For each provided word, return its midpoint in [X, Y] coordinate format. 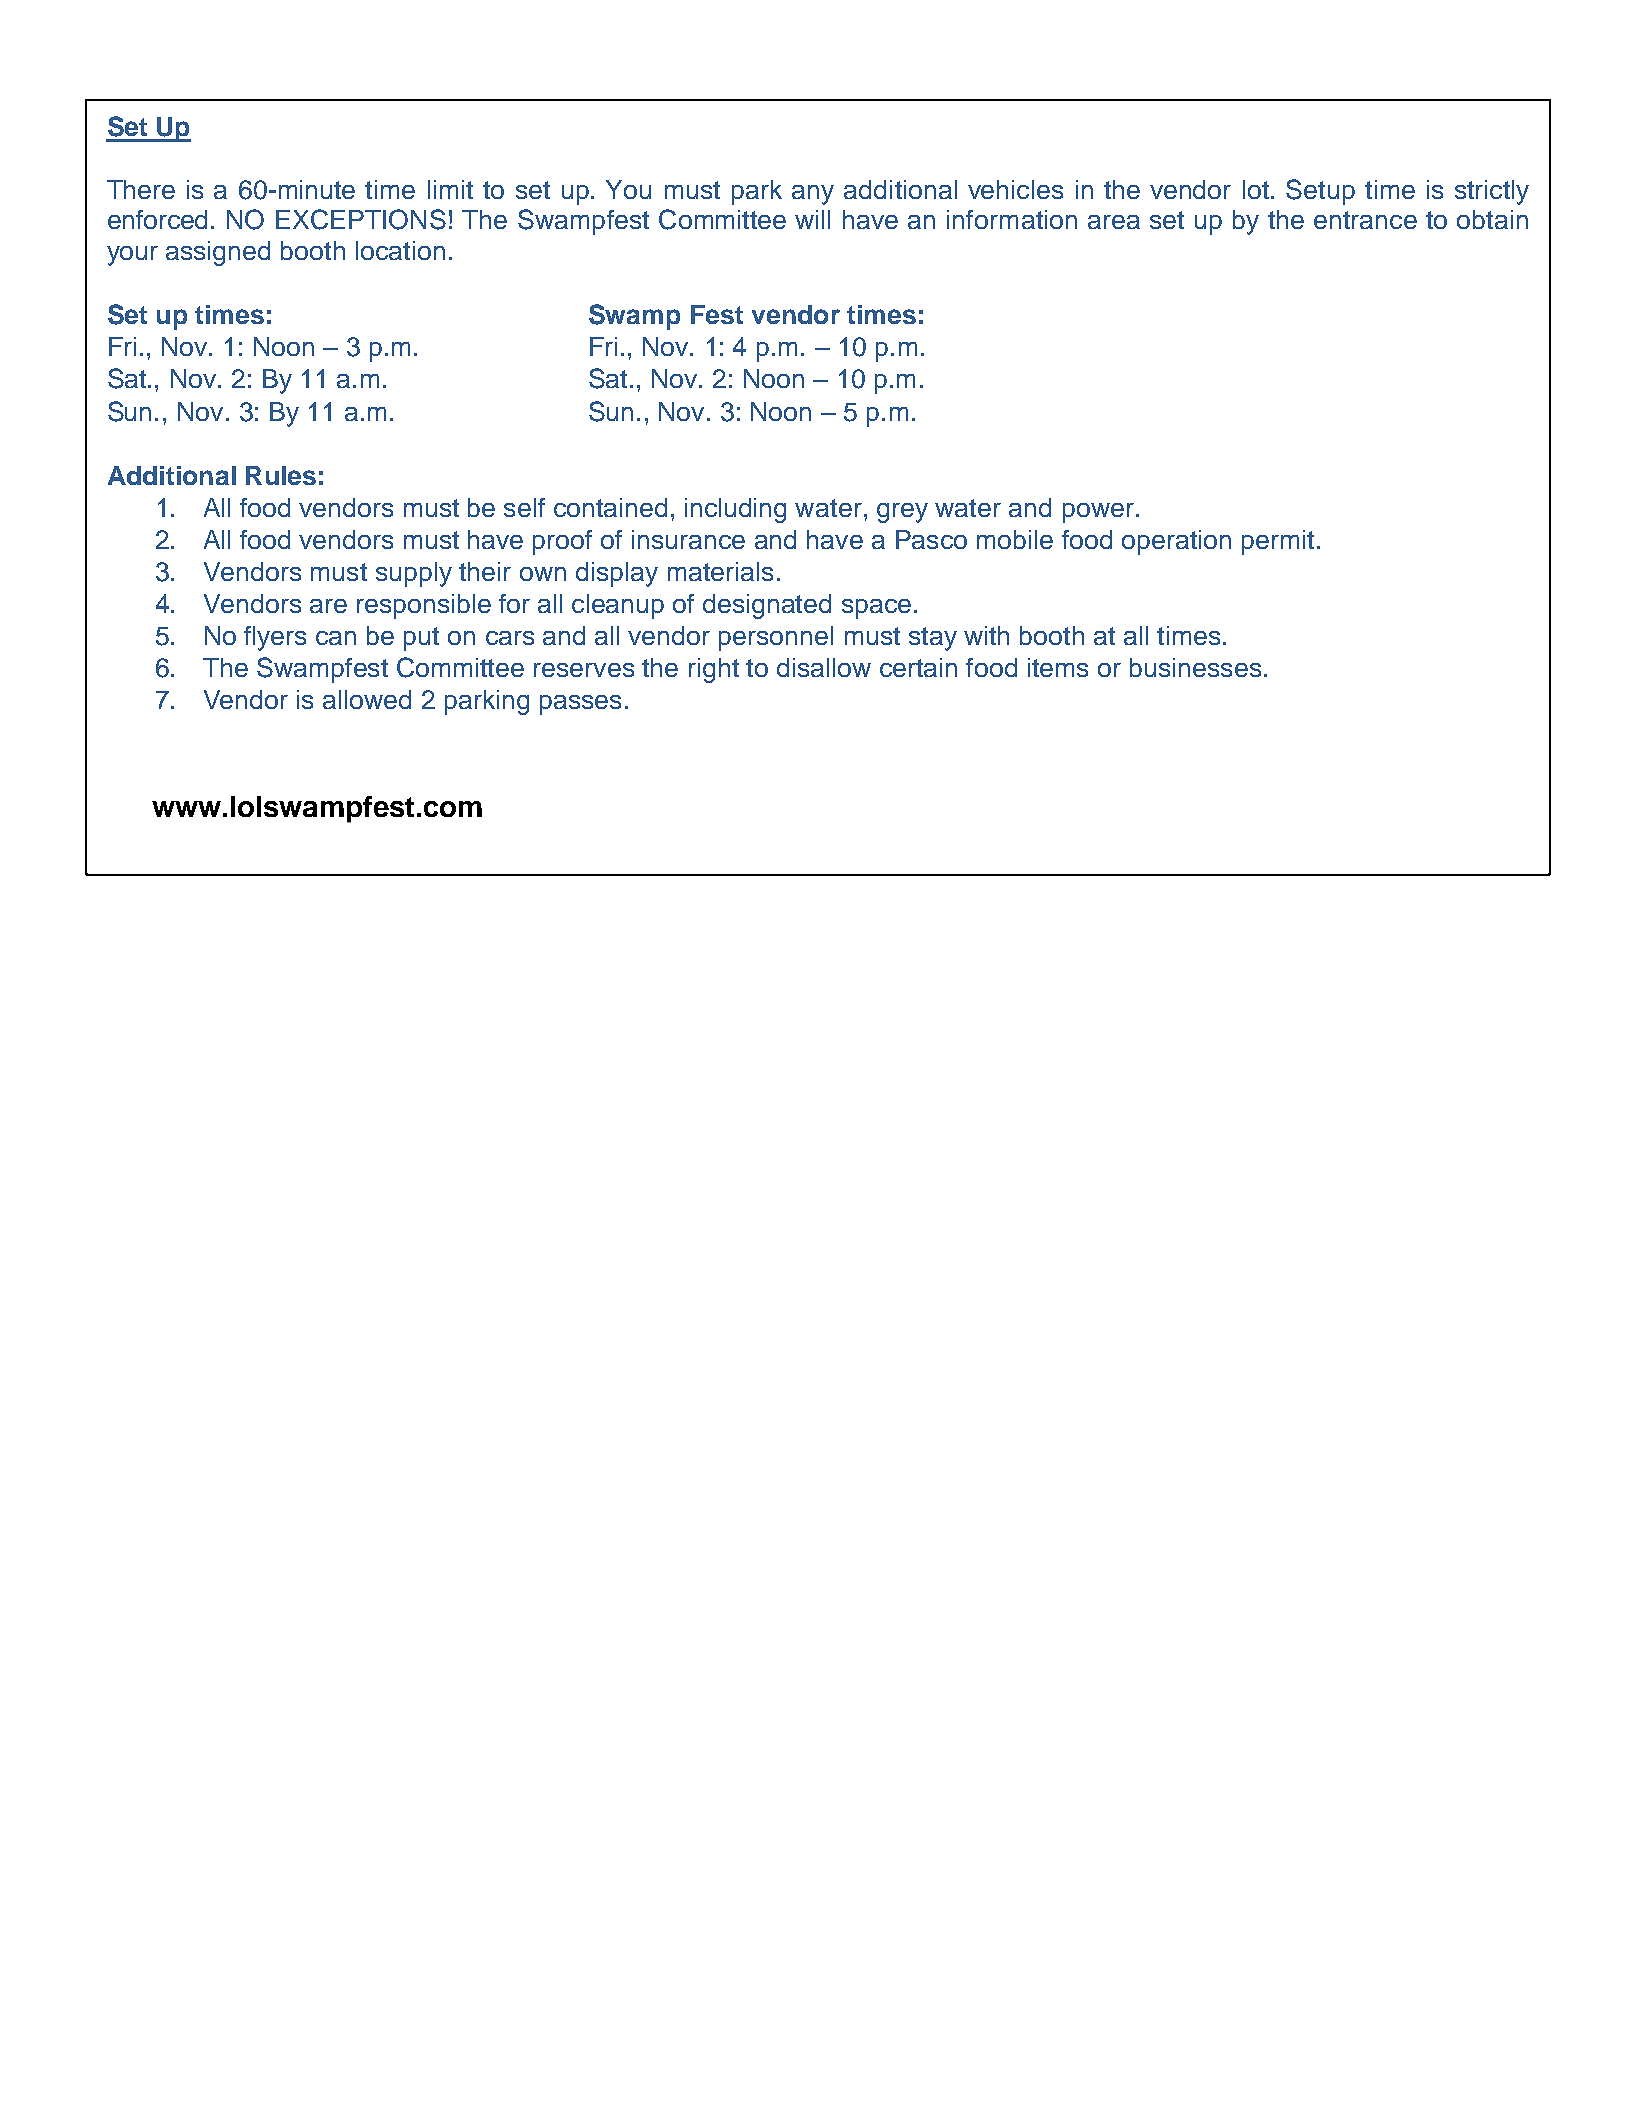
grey [902, 513]
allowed [367, 699]
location [400, 250]
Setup [1320, 192]
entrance [1365, 220]
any [813, 195]
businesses [1195, 667]
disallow [824, 667]
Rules [281, 475]
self [524, 507]
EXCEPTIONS [361, 219]
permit [1278, 542]
